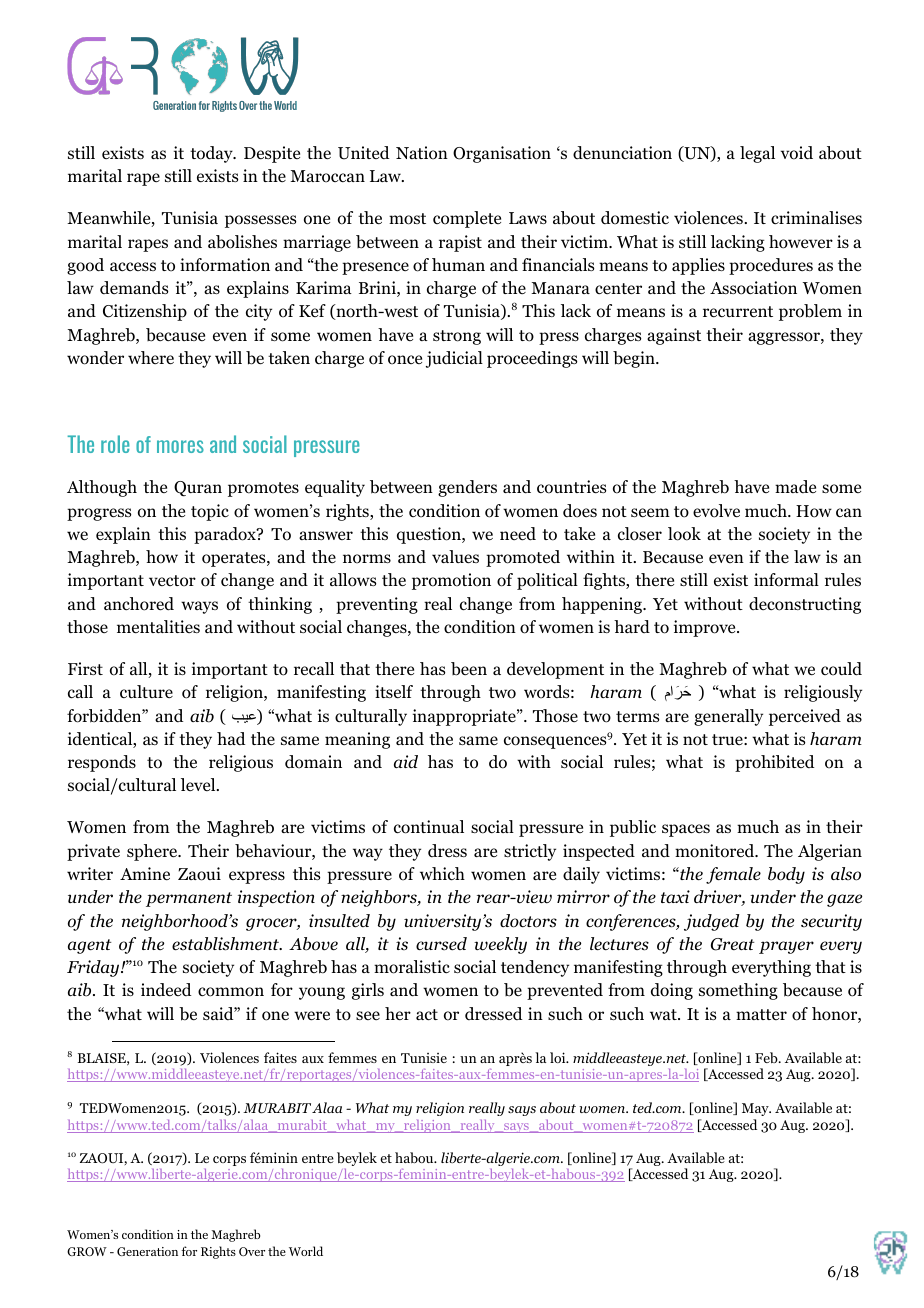 The image size is (924, 1308). I want to click on mores, so click(180, 446).
